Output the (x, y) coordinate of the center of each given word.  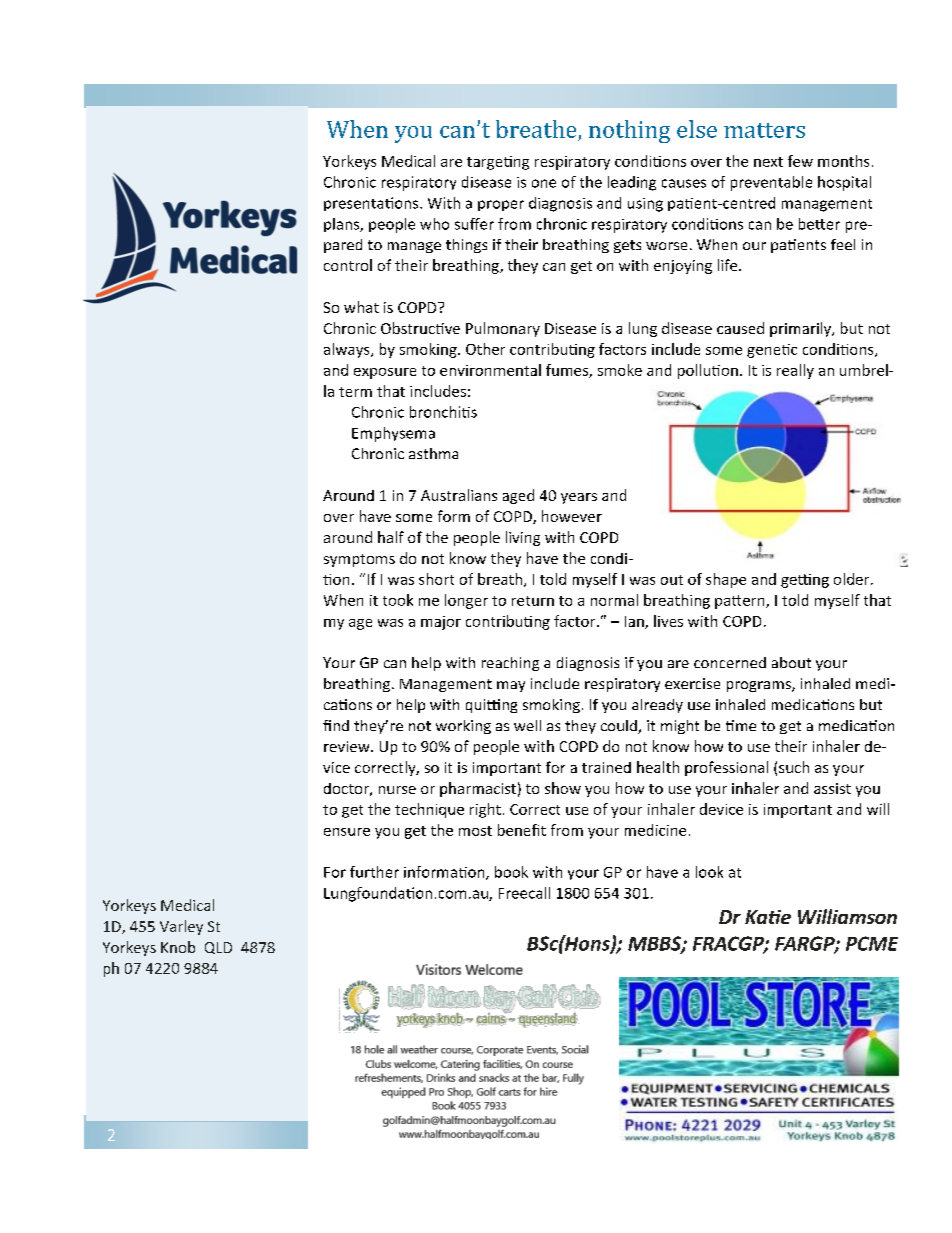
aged (518, 496)
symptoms (359, 560)
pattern (741, 602)
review (348, 746)
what (361, 307)
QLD (218, 948)
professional (726, 768)
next (768, 162)
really (795, 371)
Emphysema (393, 434)
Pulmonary (503, 329)
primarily (801, 329)
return (533, 601)
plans (343, 225)
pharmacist (478, 789)
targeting (498, 163)
